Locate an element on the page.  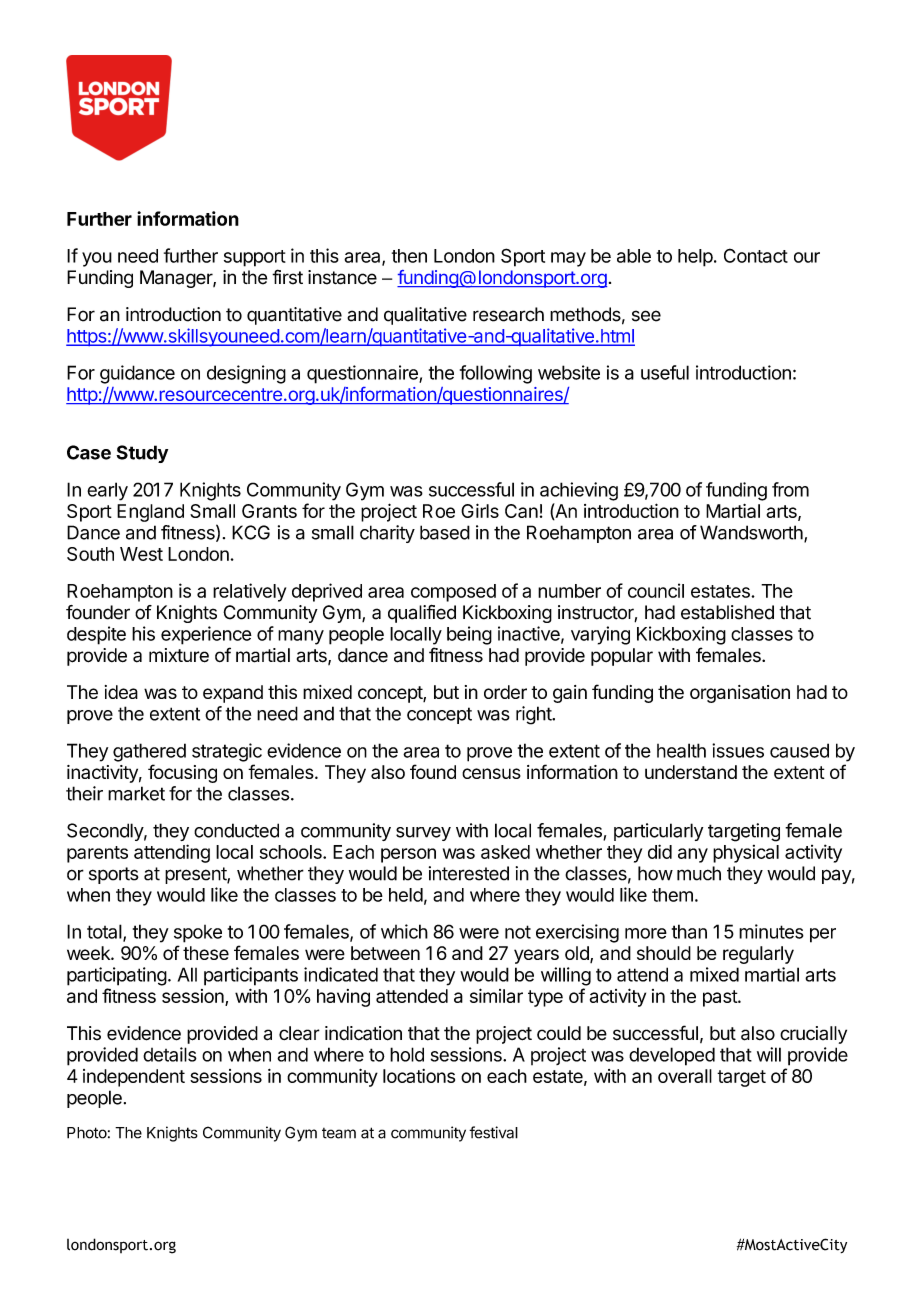
survey is located at coordinates (423, 834).
